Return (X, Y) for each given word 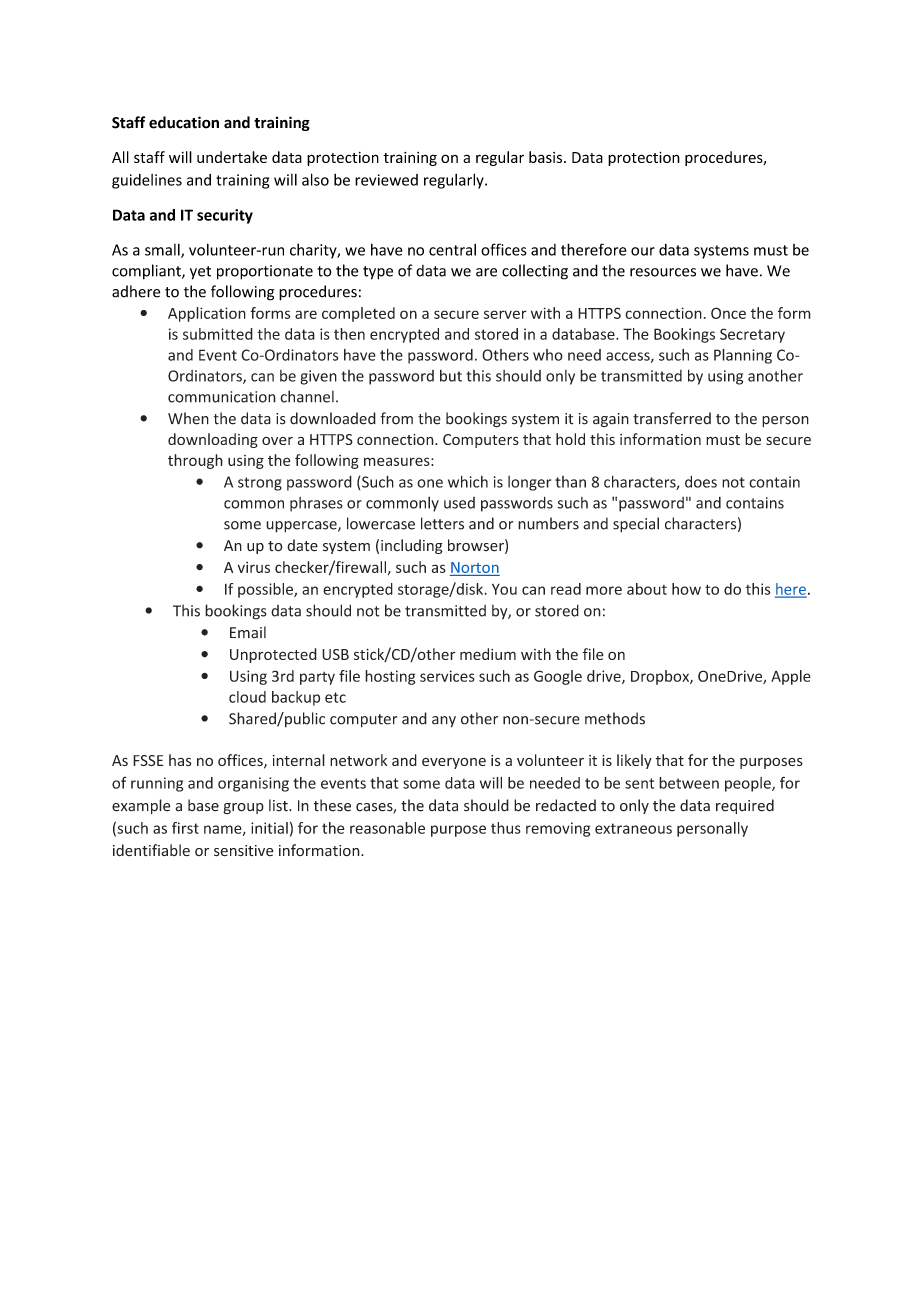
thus (506, 828)
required (745, 806)
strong (260, 484)
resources (663, 272)
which (468, 481)
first (185, 828)
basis (547, 157)
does (701, 482)
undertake (232, 157)
